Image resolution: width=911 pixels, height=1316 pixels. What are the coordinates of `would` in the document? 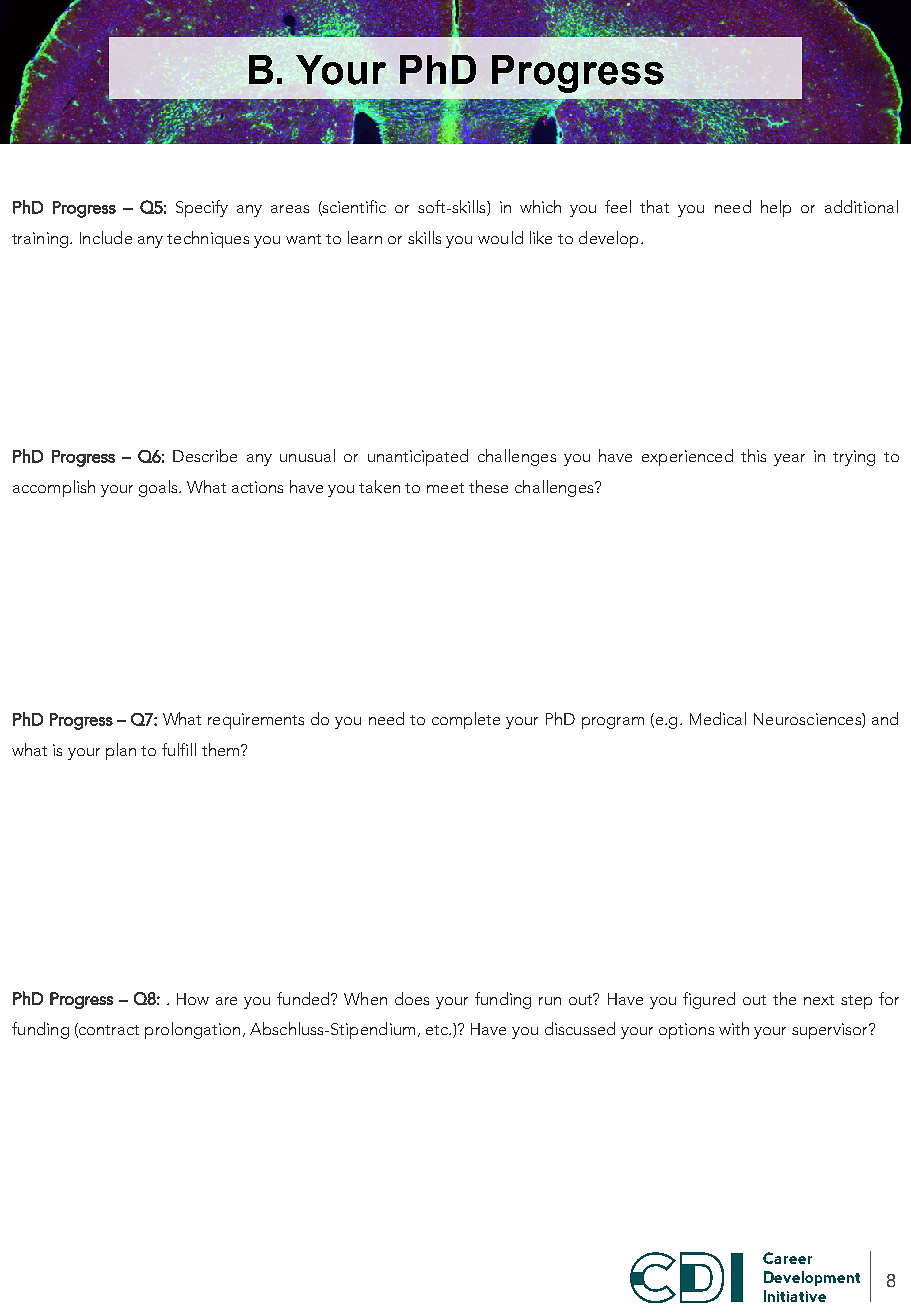 It's located at (500, 237).
